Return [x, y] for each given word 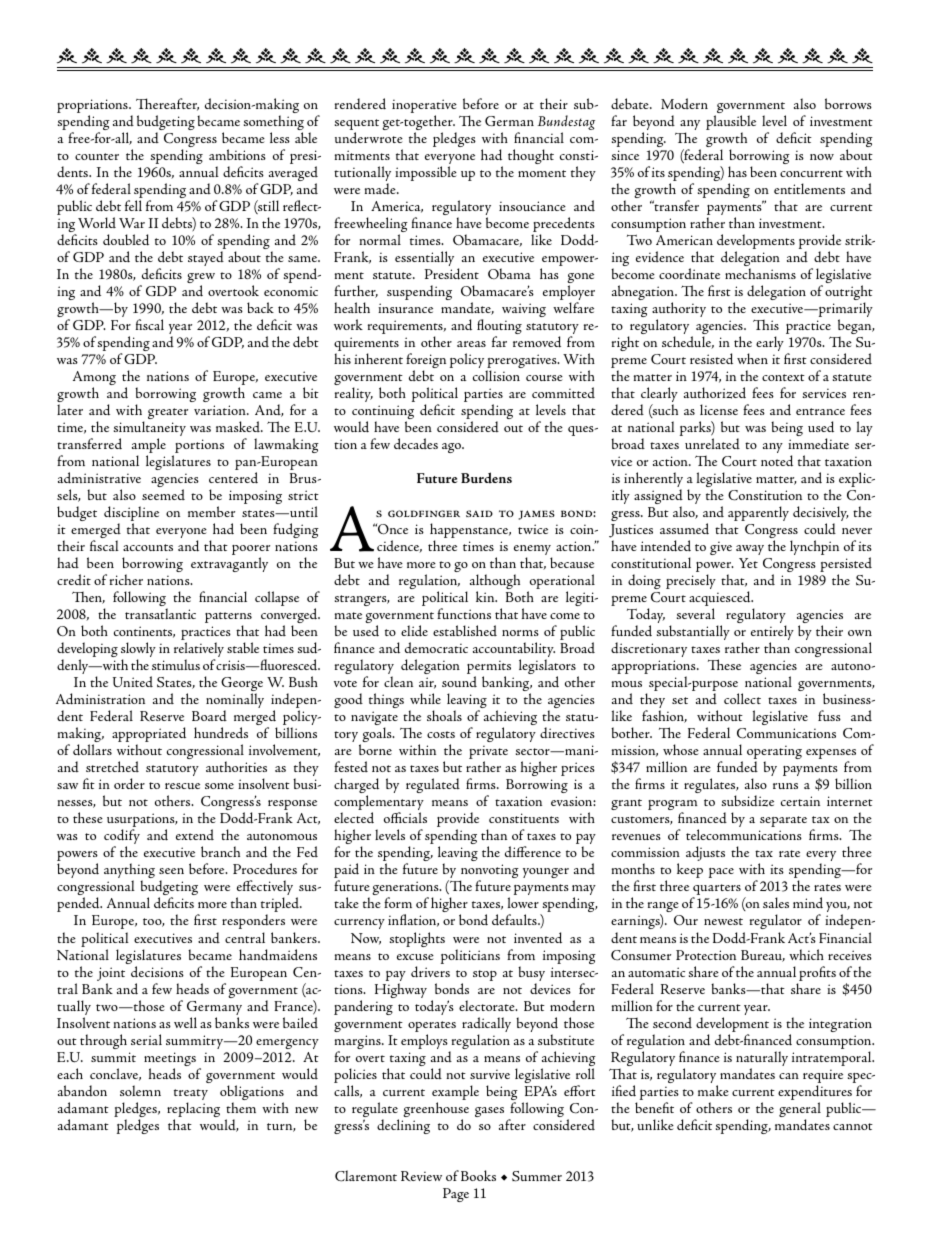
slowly [138, 651]
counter [97, 156]
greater [168, 413]
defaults [515, 920]
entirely [772, 634]
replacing [193, 1111]
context [783, 377]
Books [478, 1175]
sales [776, 902]
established [465, 630]
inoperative [424, 107]
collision [496, 375]
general [800, 1111]
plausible [731, 124]
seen [171, 871]
